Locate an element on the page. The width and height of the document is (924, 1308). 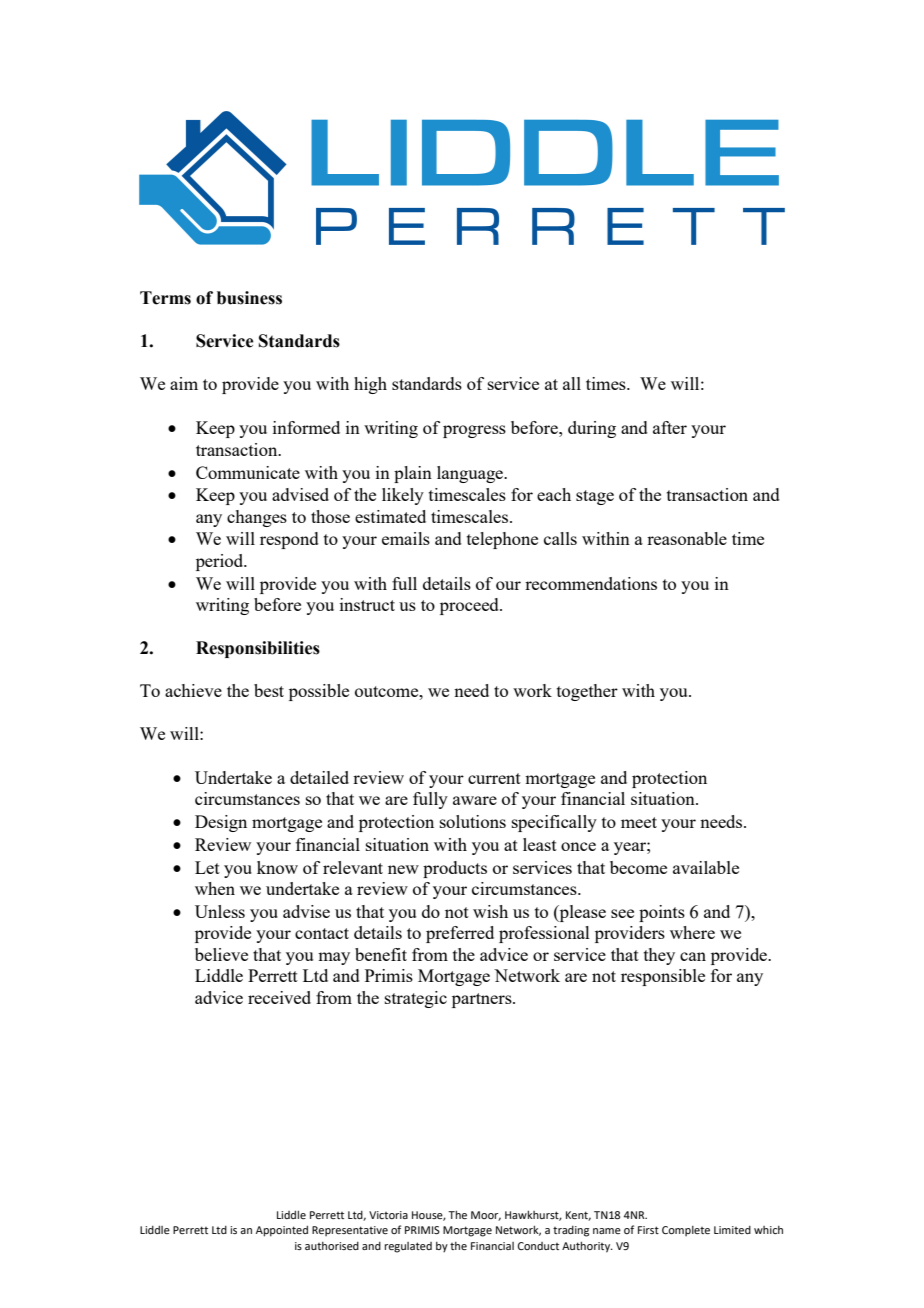
Design is located at coordinates (221, 823).
